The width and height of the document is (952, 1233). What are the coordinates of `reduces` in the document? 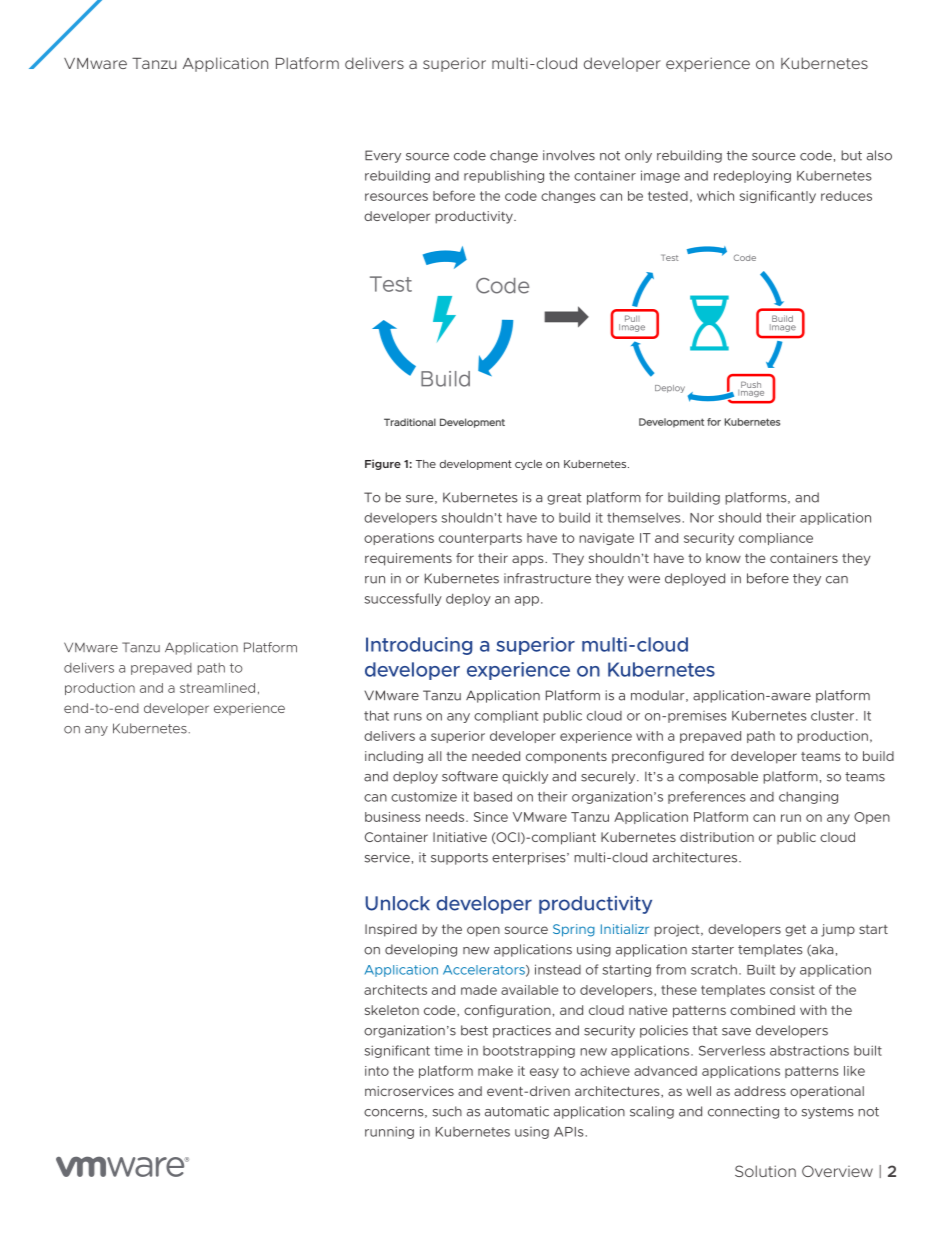 It's located at (846, 196).
